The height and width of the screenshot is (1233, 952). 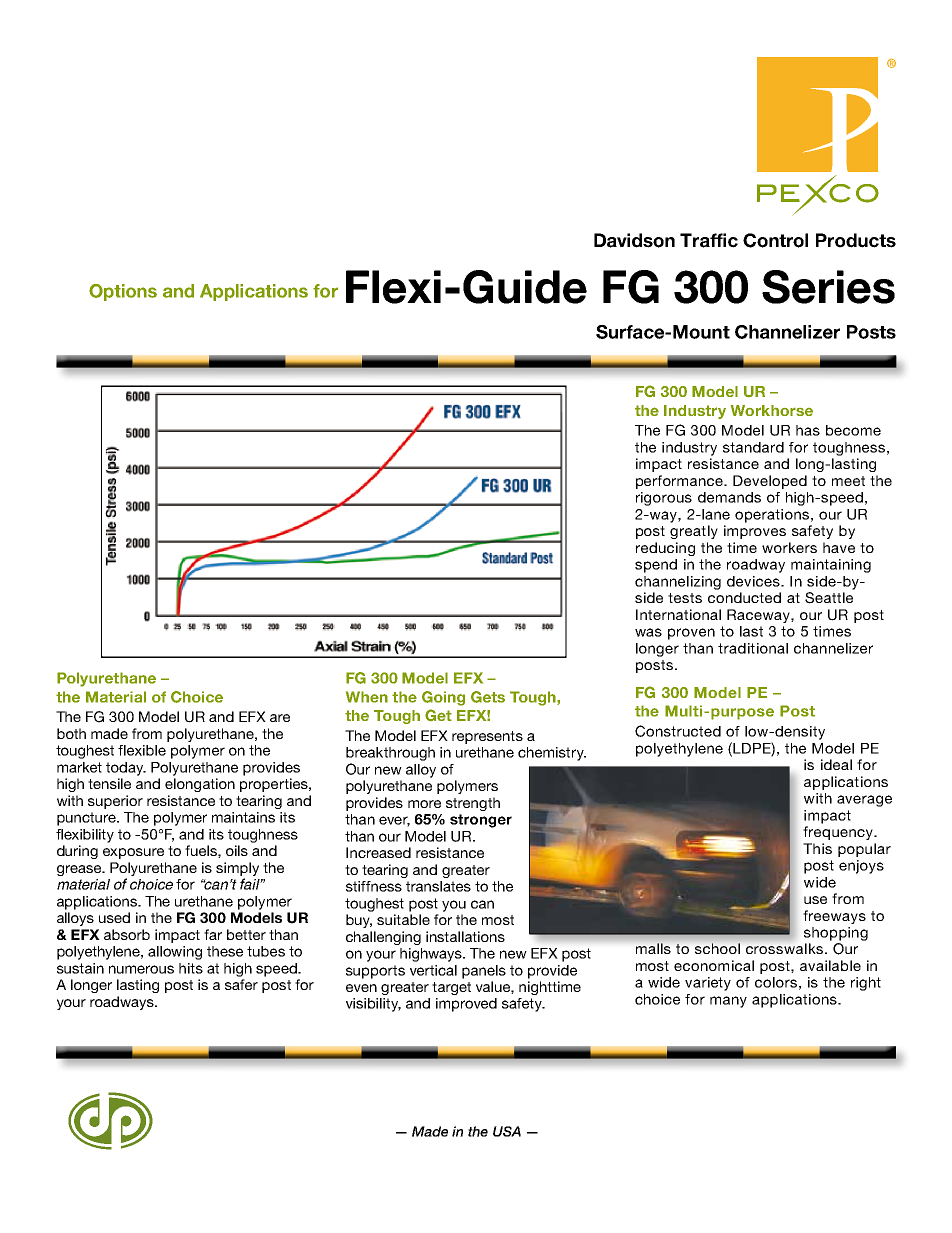 I want to click on Davidson, so click(x=634, y=240).
